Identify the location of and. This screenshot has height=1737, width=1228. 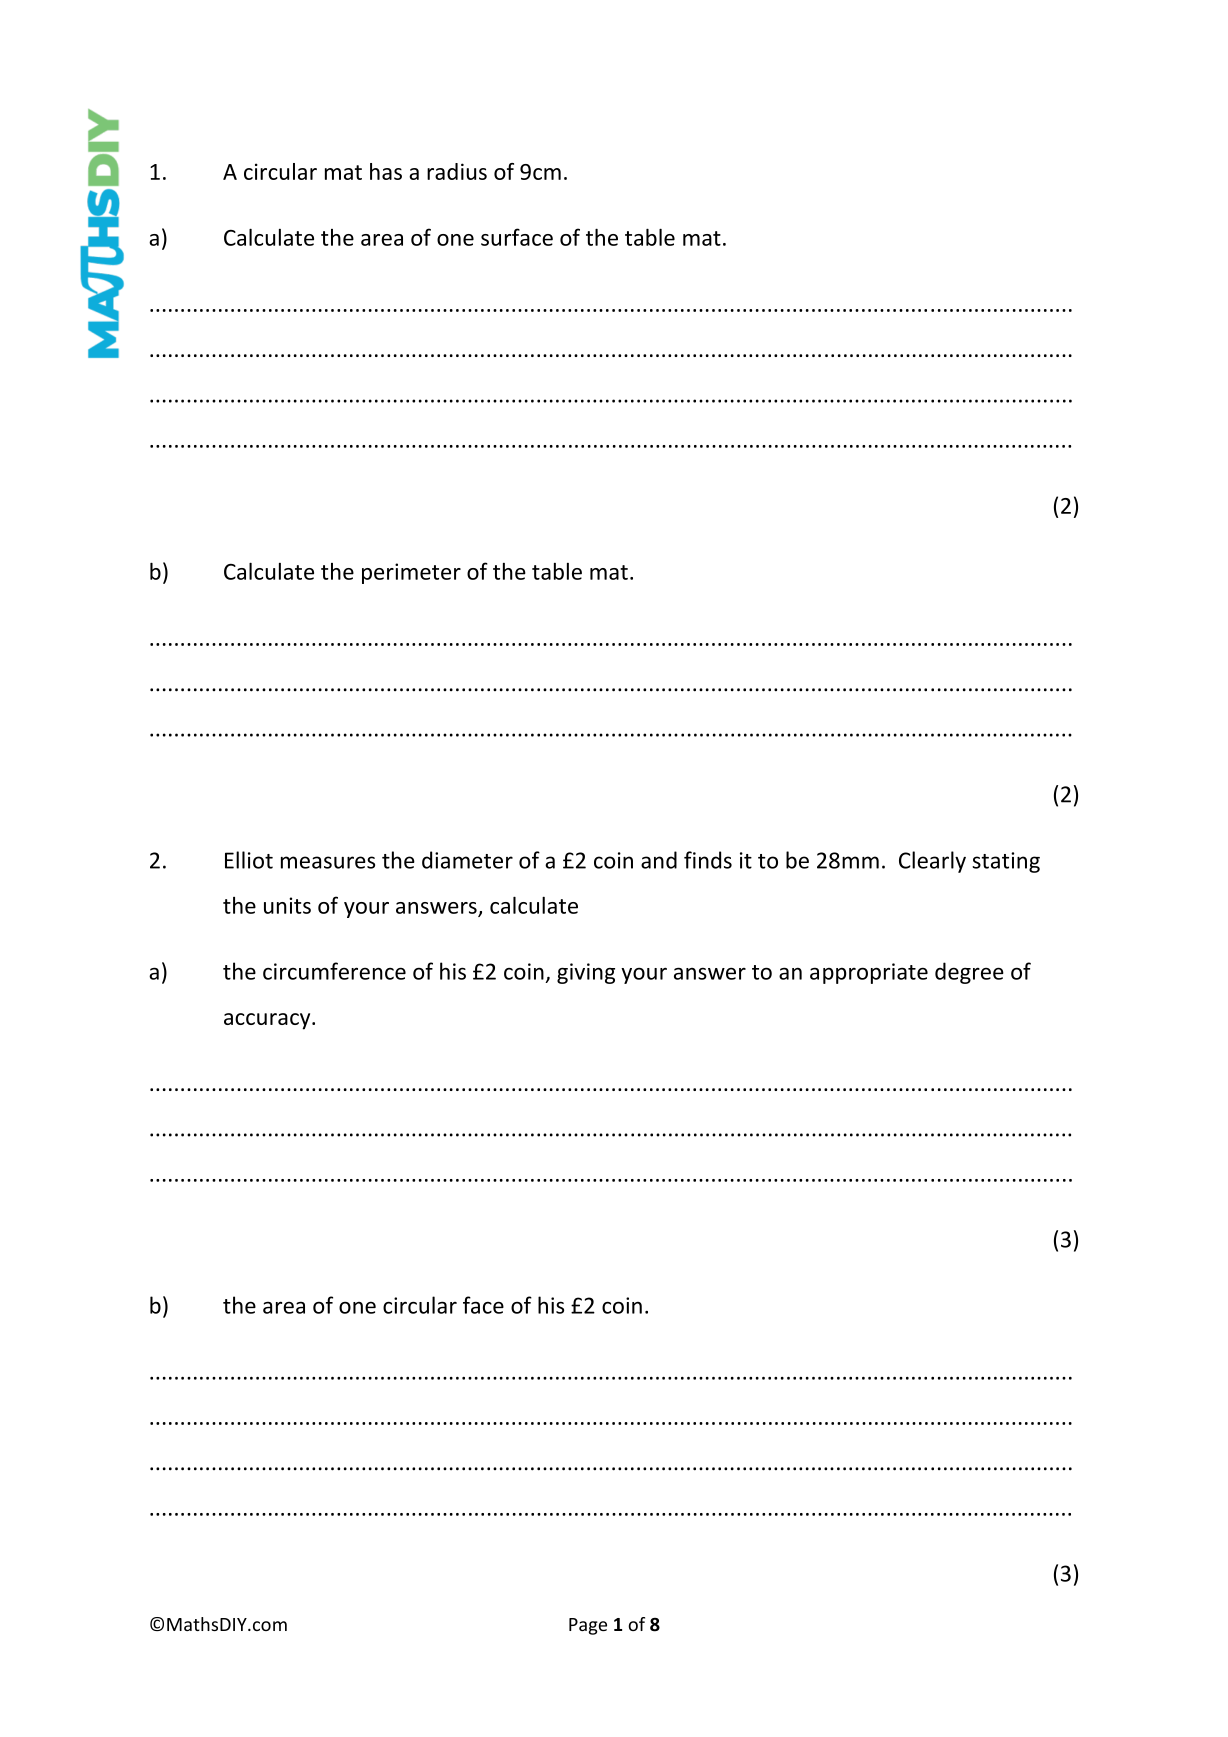
(659, 860).
